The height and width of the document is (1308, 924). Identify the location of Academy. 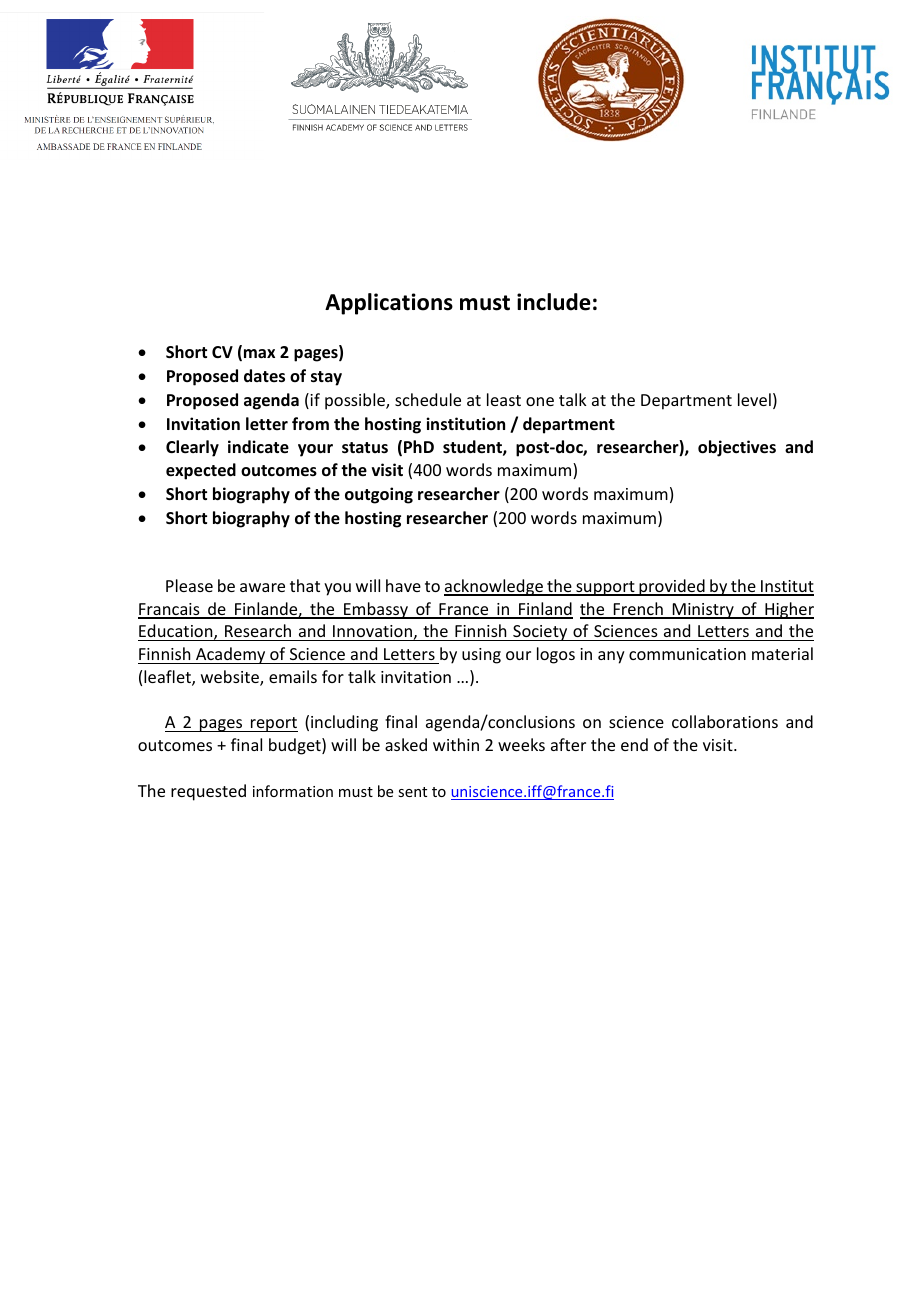
(231, 655).
